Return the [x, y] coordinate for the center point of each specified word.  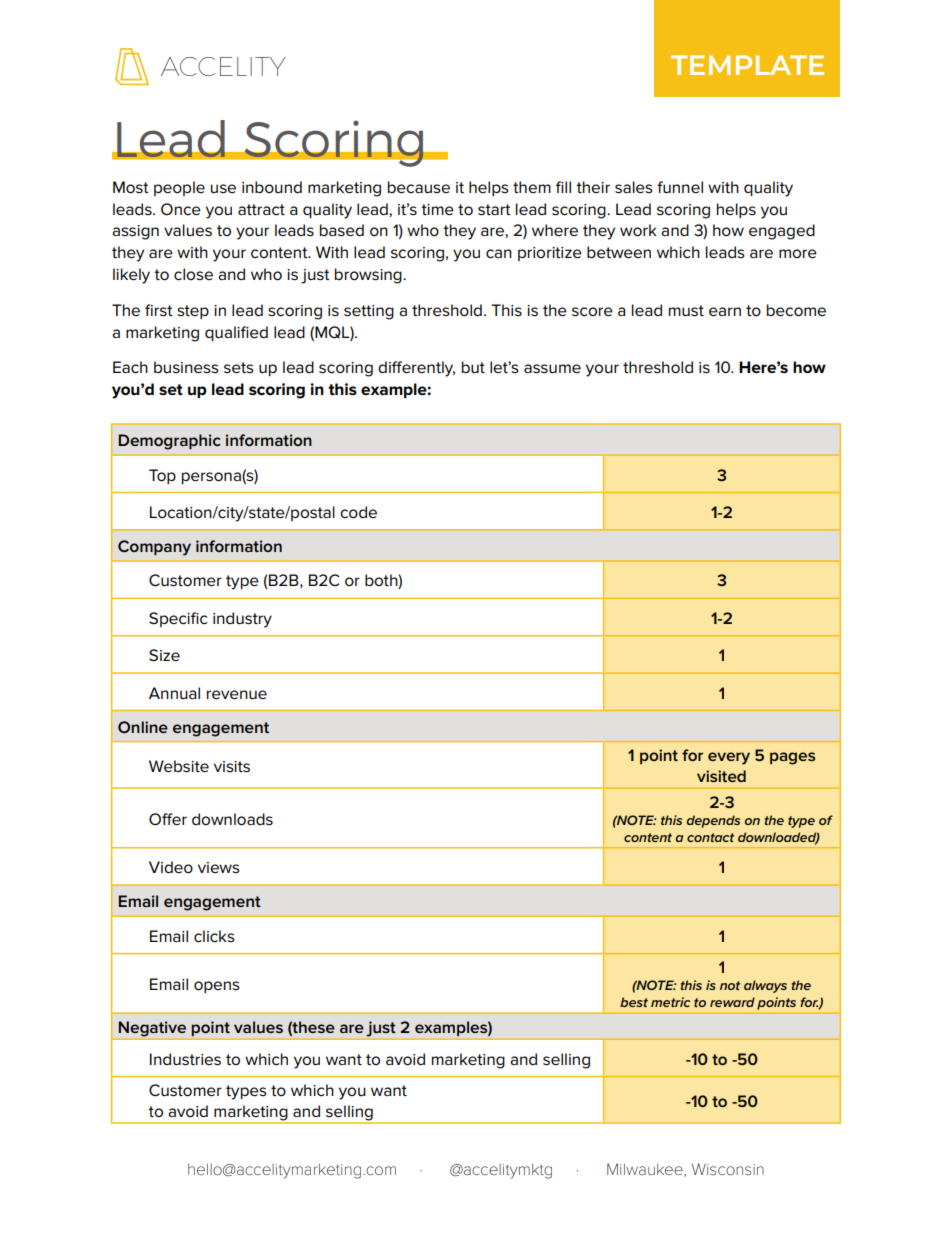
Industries [185, 1059]
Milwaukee [646, 1170]
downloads [232, 819]
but [473, 367]
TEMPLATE [747, 65]
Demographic [169, 442]
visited [721, 776]
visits [232, 767]
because [419, 187]
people [179, 188]
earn [725, 311]
